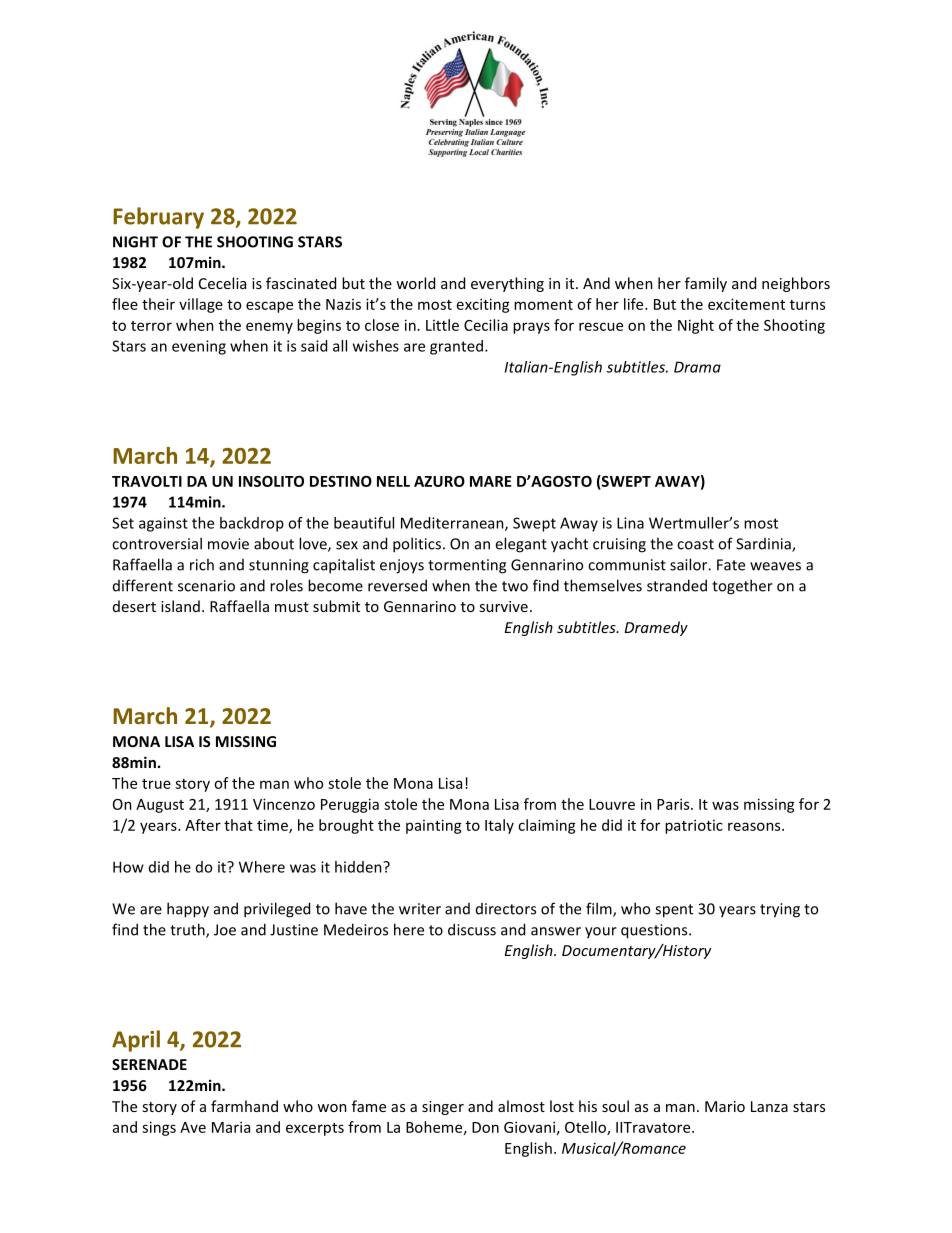 The width and height of the document is (952, 1233). I want to click on movie, so click(228, 544).
